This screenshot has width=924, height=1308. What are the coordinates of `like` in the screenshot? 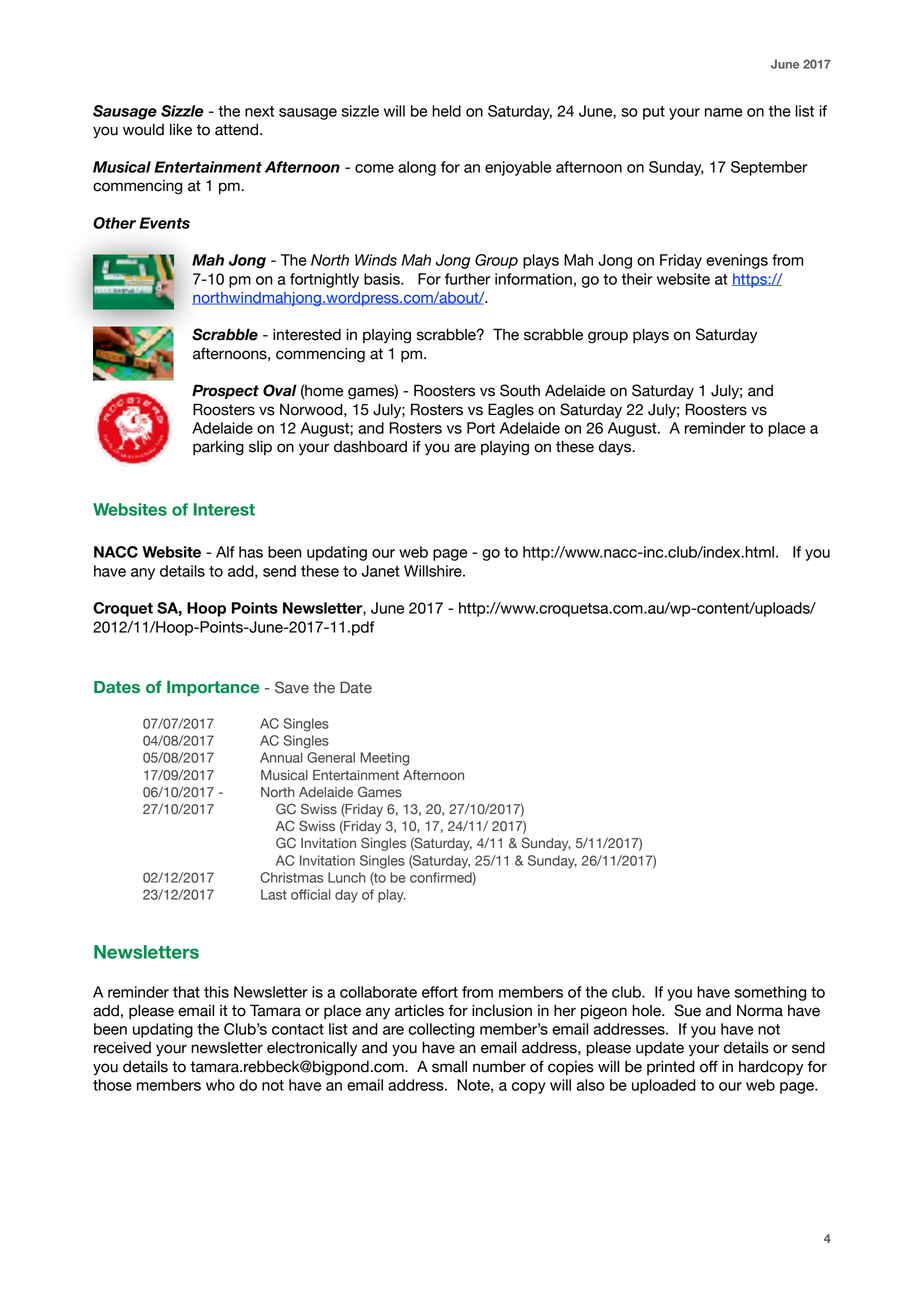 It's located at (181, 129).
